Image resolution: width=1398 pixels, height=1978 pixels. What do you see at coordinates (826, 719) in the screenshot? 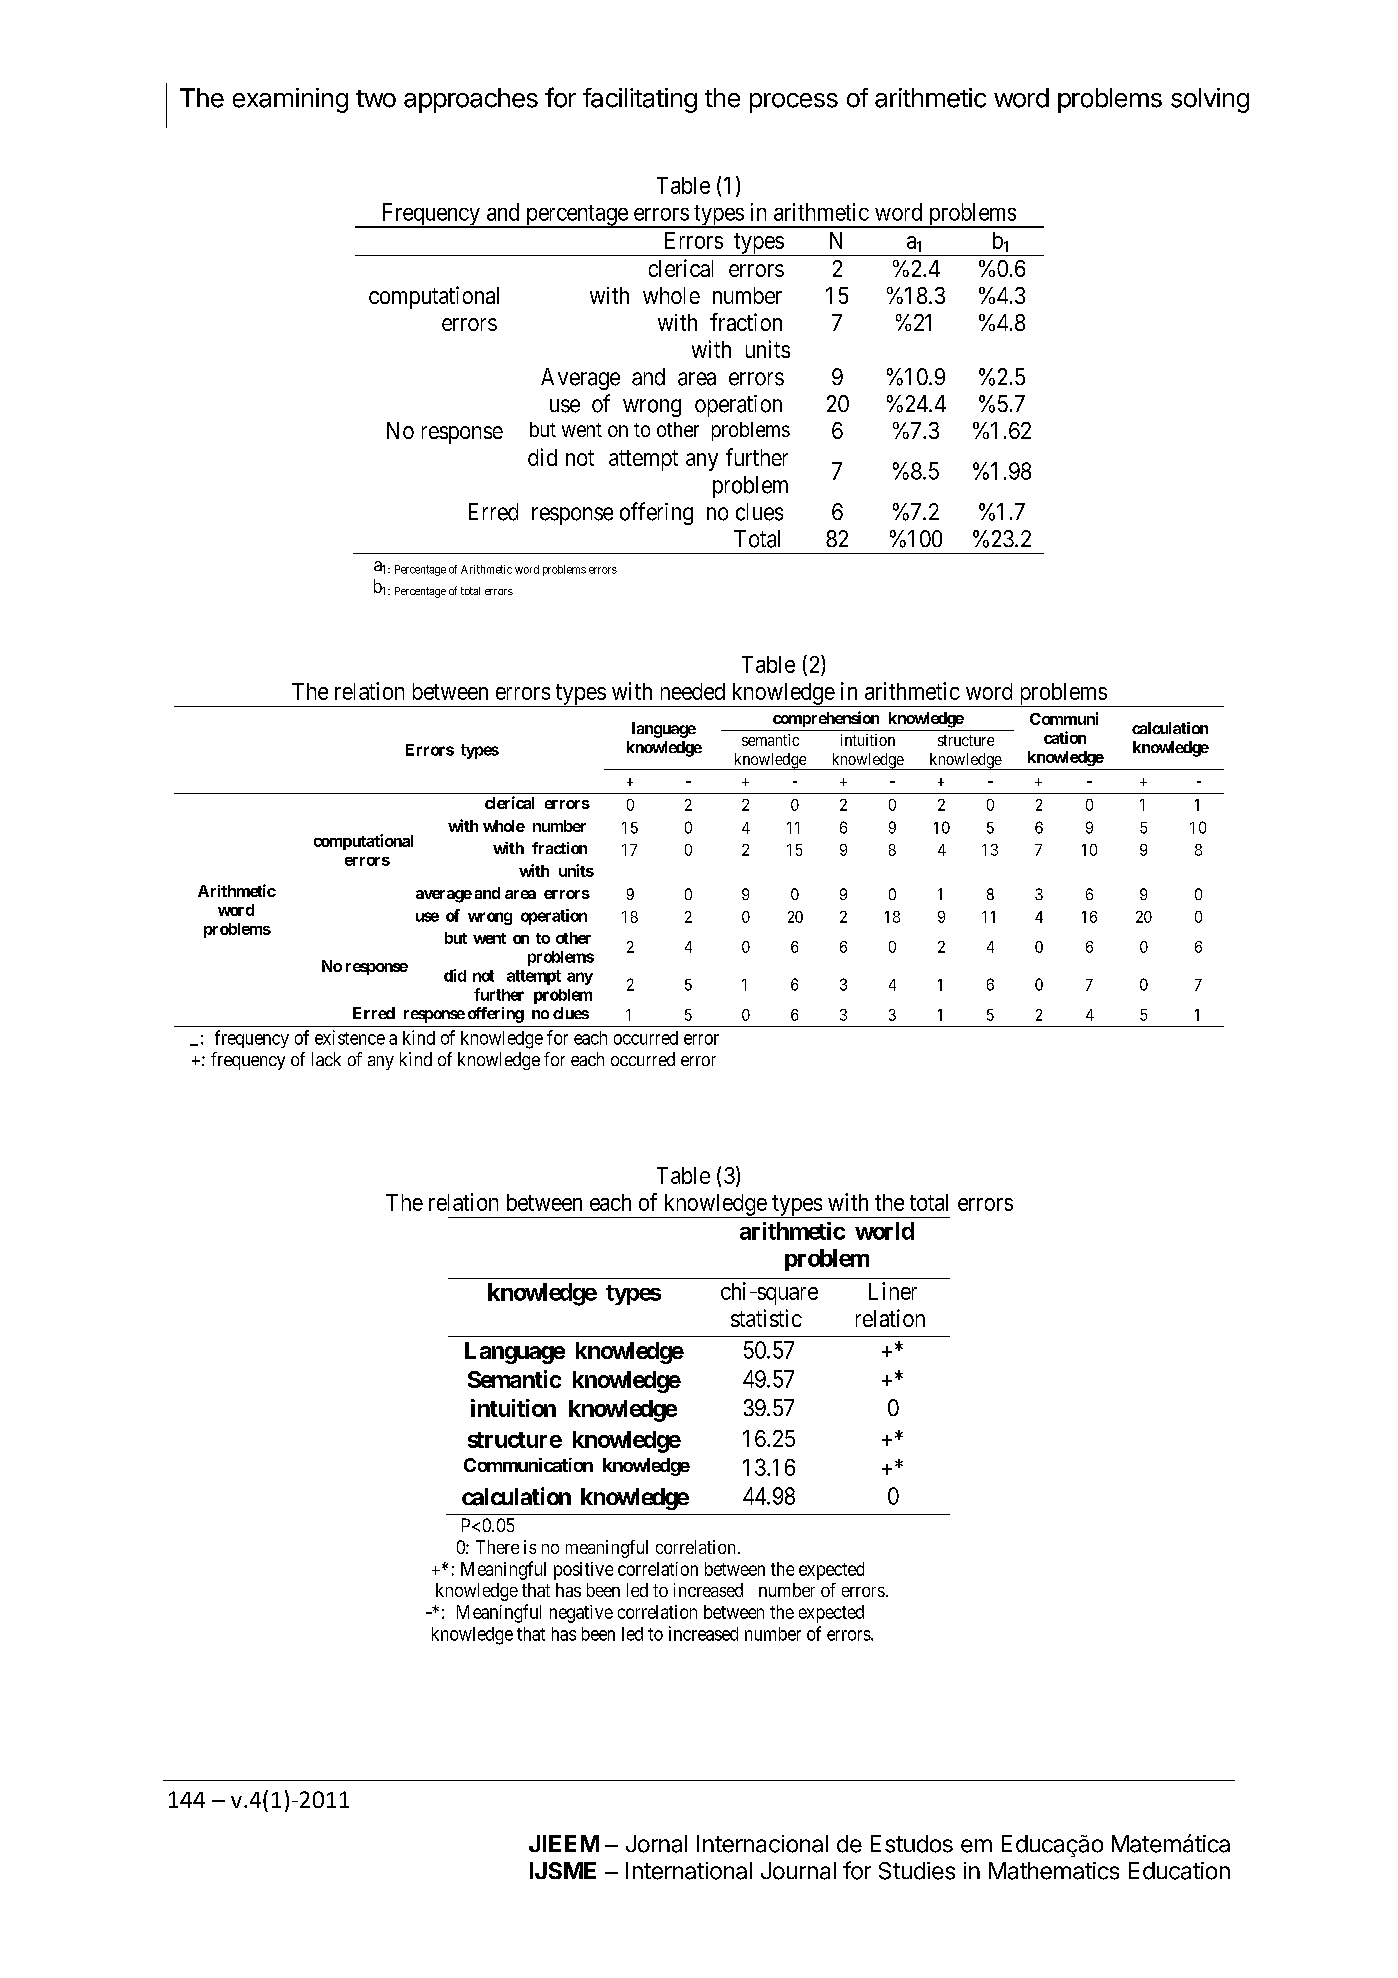
I see `comprehension` at bounding box center [826, 719].
